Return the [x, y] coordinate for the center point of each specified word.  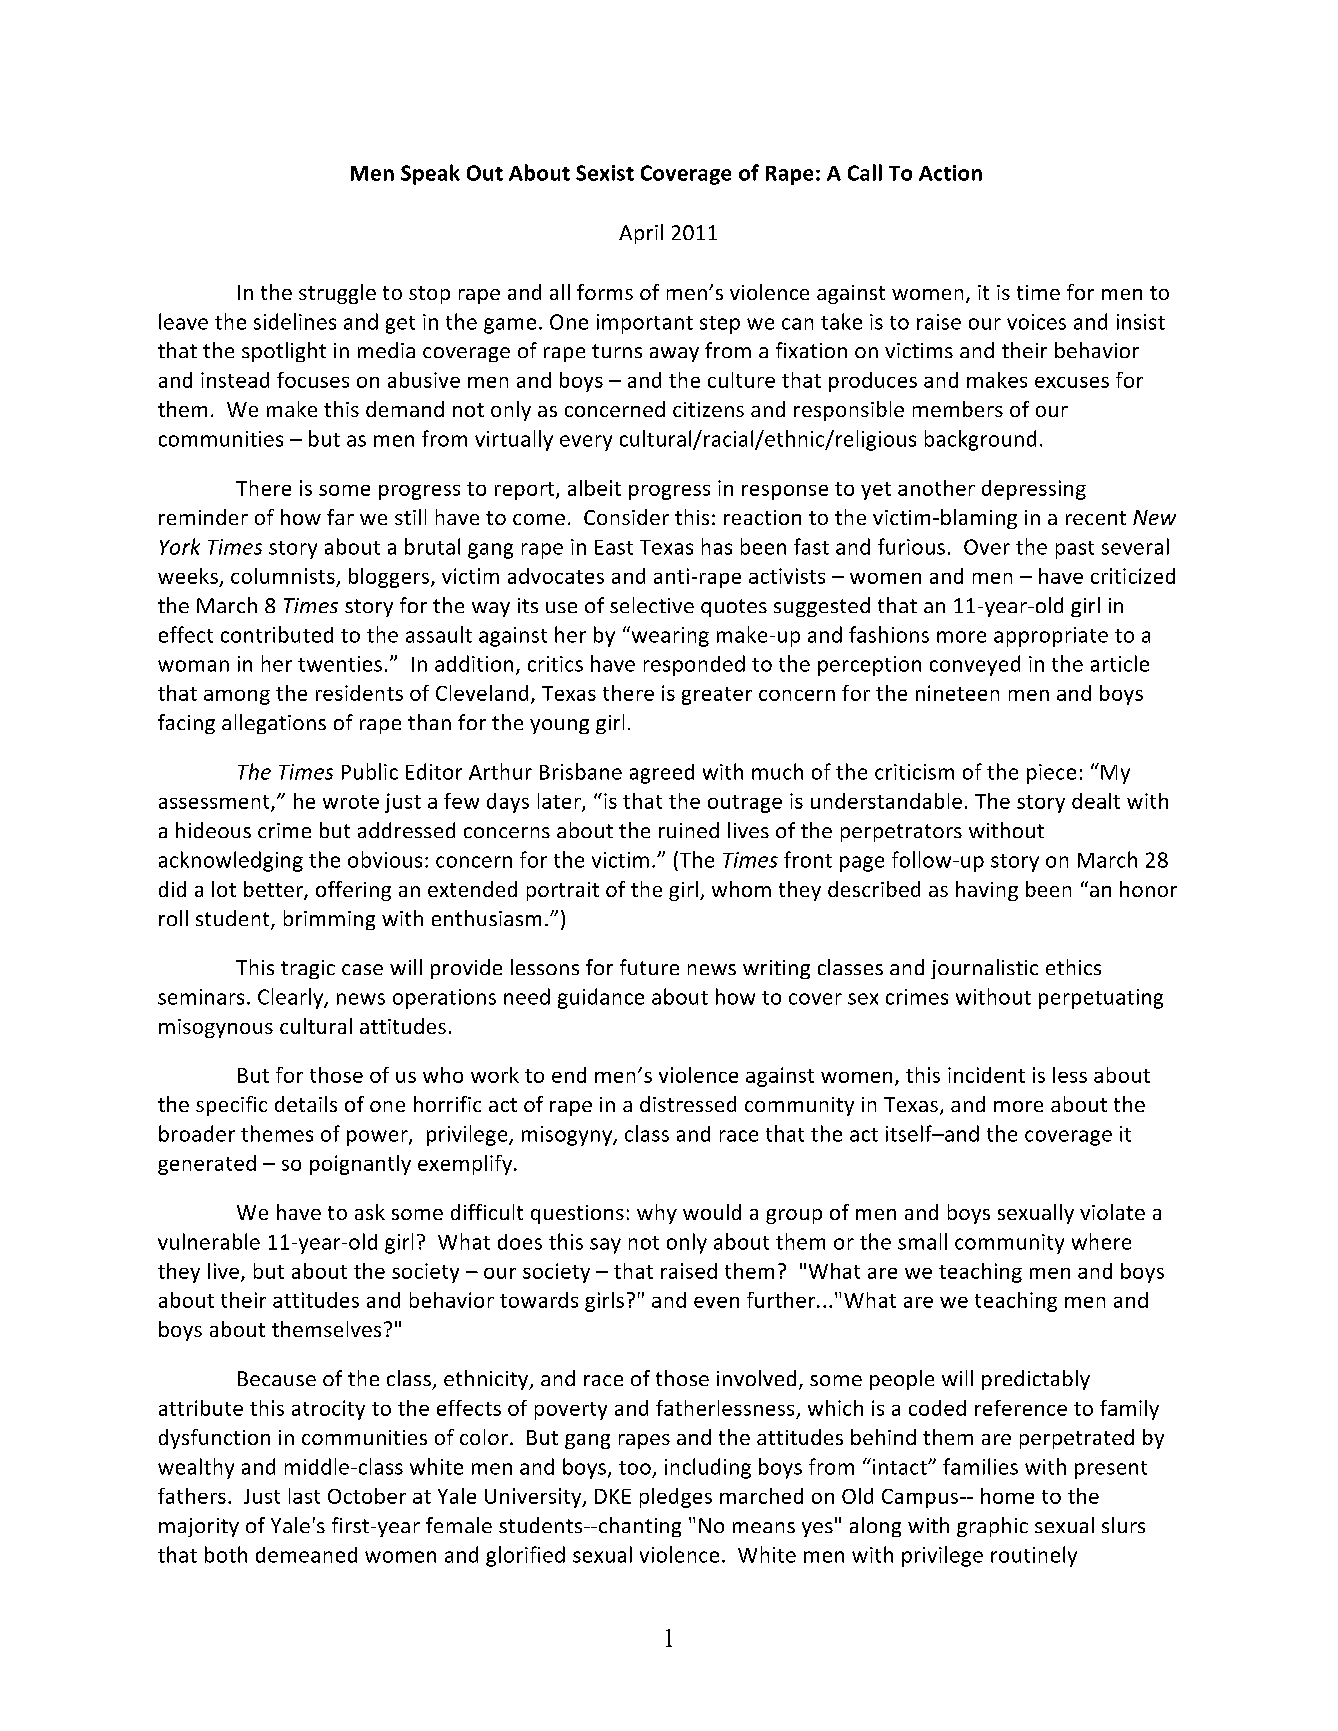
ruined [689, 830]
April [641, 234]
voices [1036, 322]
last [304, 1496]
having [987, 891]
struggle [337, 294]
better [274, 890]
